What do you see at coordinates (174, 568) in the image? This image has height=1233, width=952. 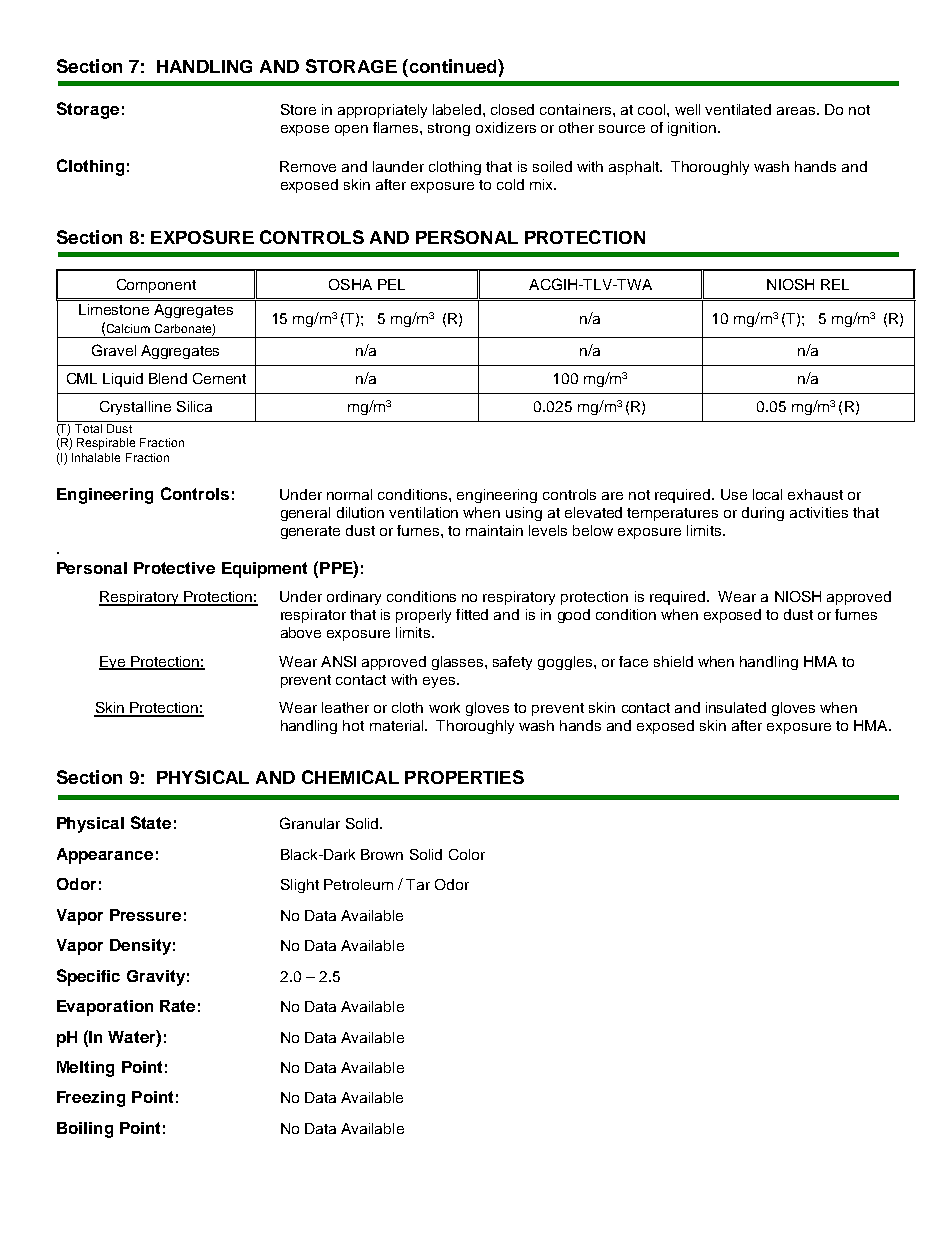 I see `Protective` at bounding box center [174, 568].
